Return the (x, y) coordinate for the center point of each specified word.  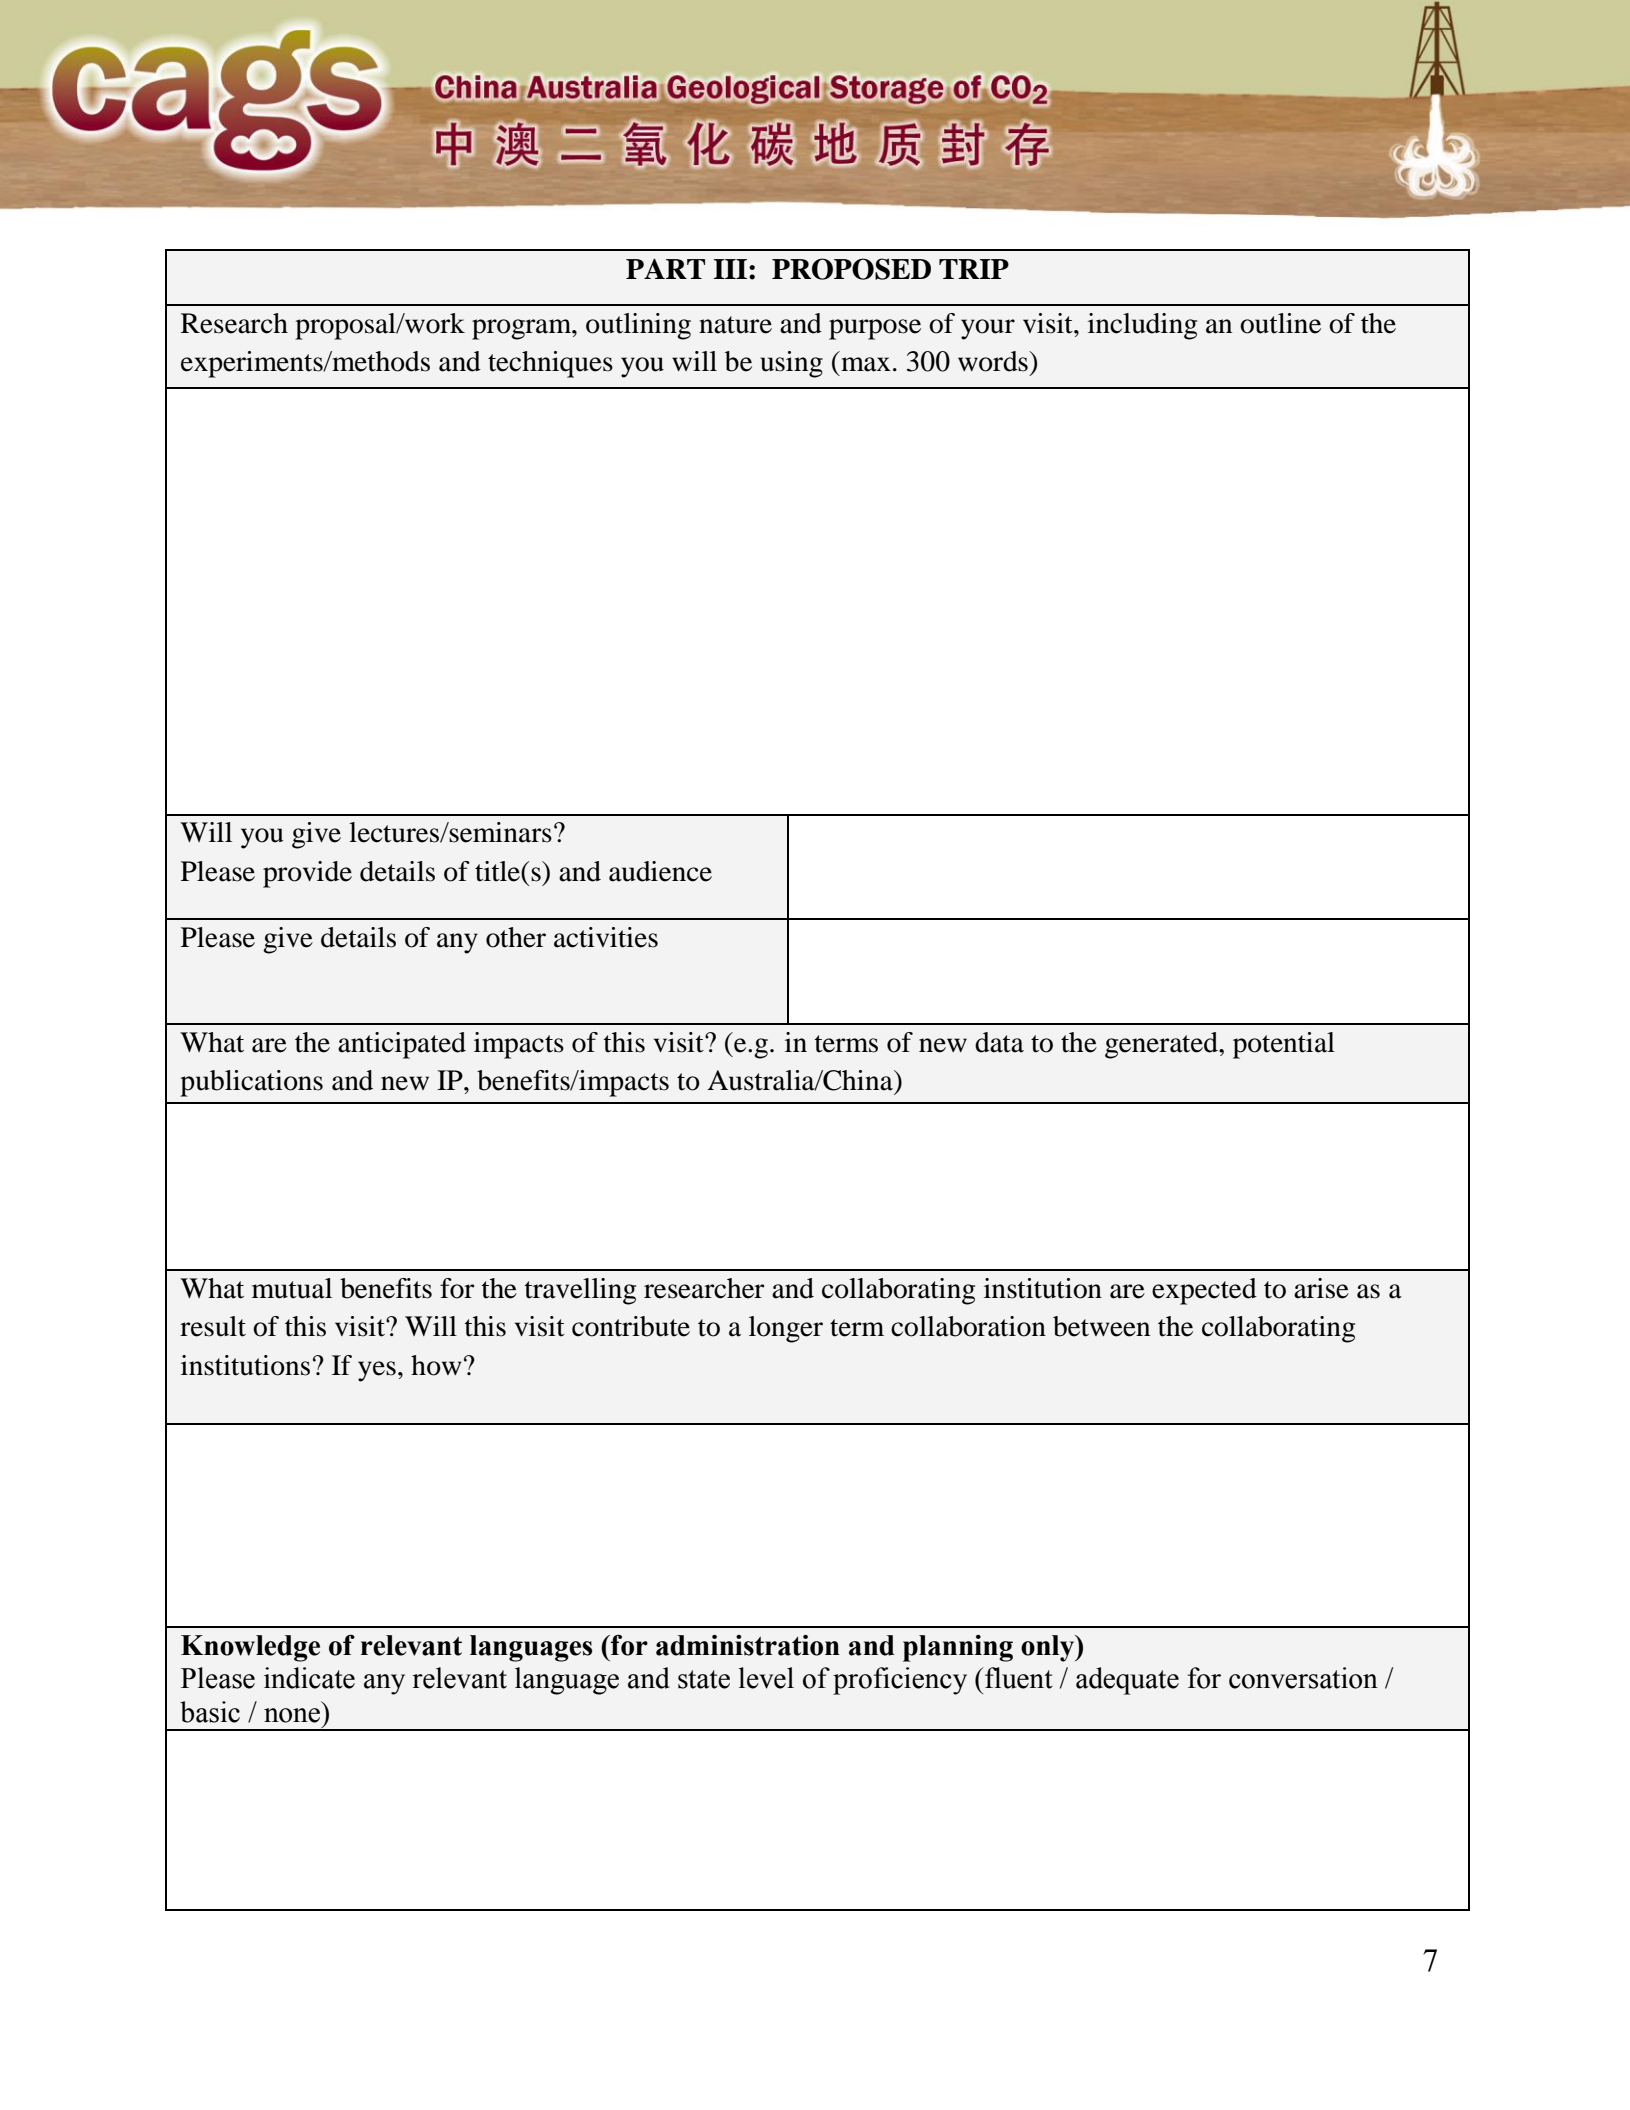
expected (1204, 1291)
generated (1162, 1045)
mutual (292, 1288)
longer (786, 1329)
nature (735, 325)
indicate (309, 1678)
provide (307, 874)
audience (660, 871)
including (1142, 326)
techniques (550, 364)
